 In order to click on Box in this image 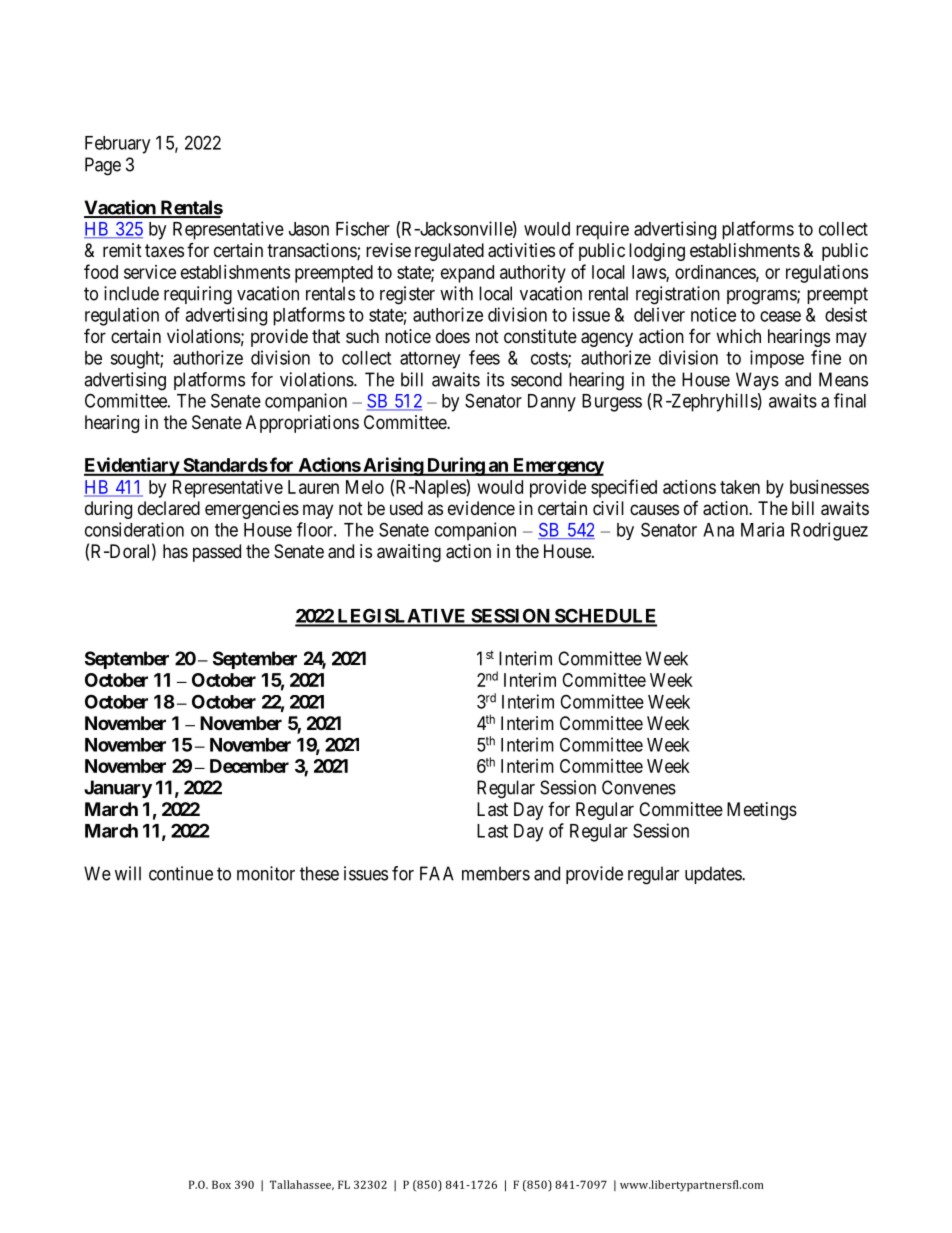, I will do `click(221, 1184)`.
